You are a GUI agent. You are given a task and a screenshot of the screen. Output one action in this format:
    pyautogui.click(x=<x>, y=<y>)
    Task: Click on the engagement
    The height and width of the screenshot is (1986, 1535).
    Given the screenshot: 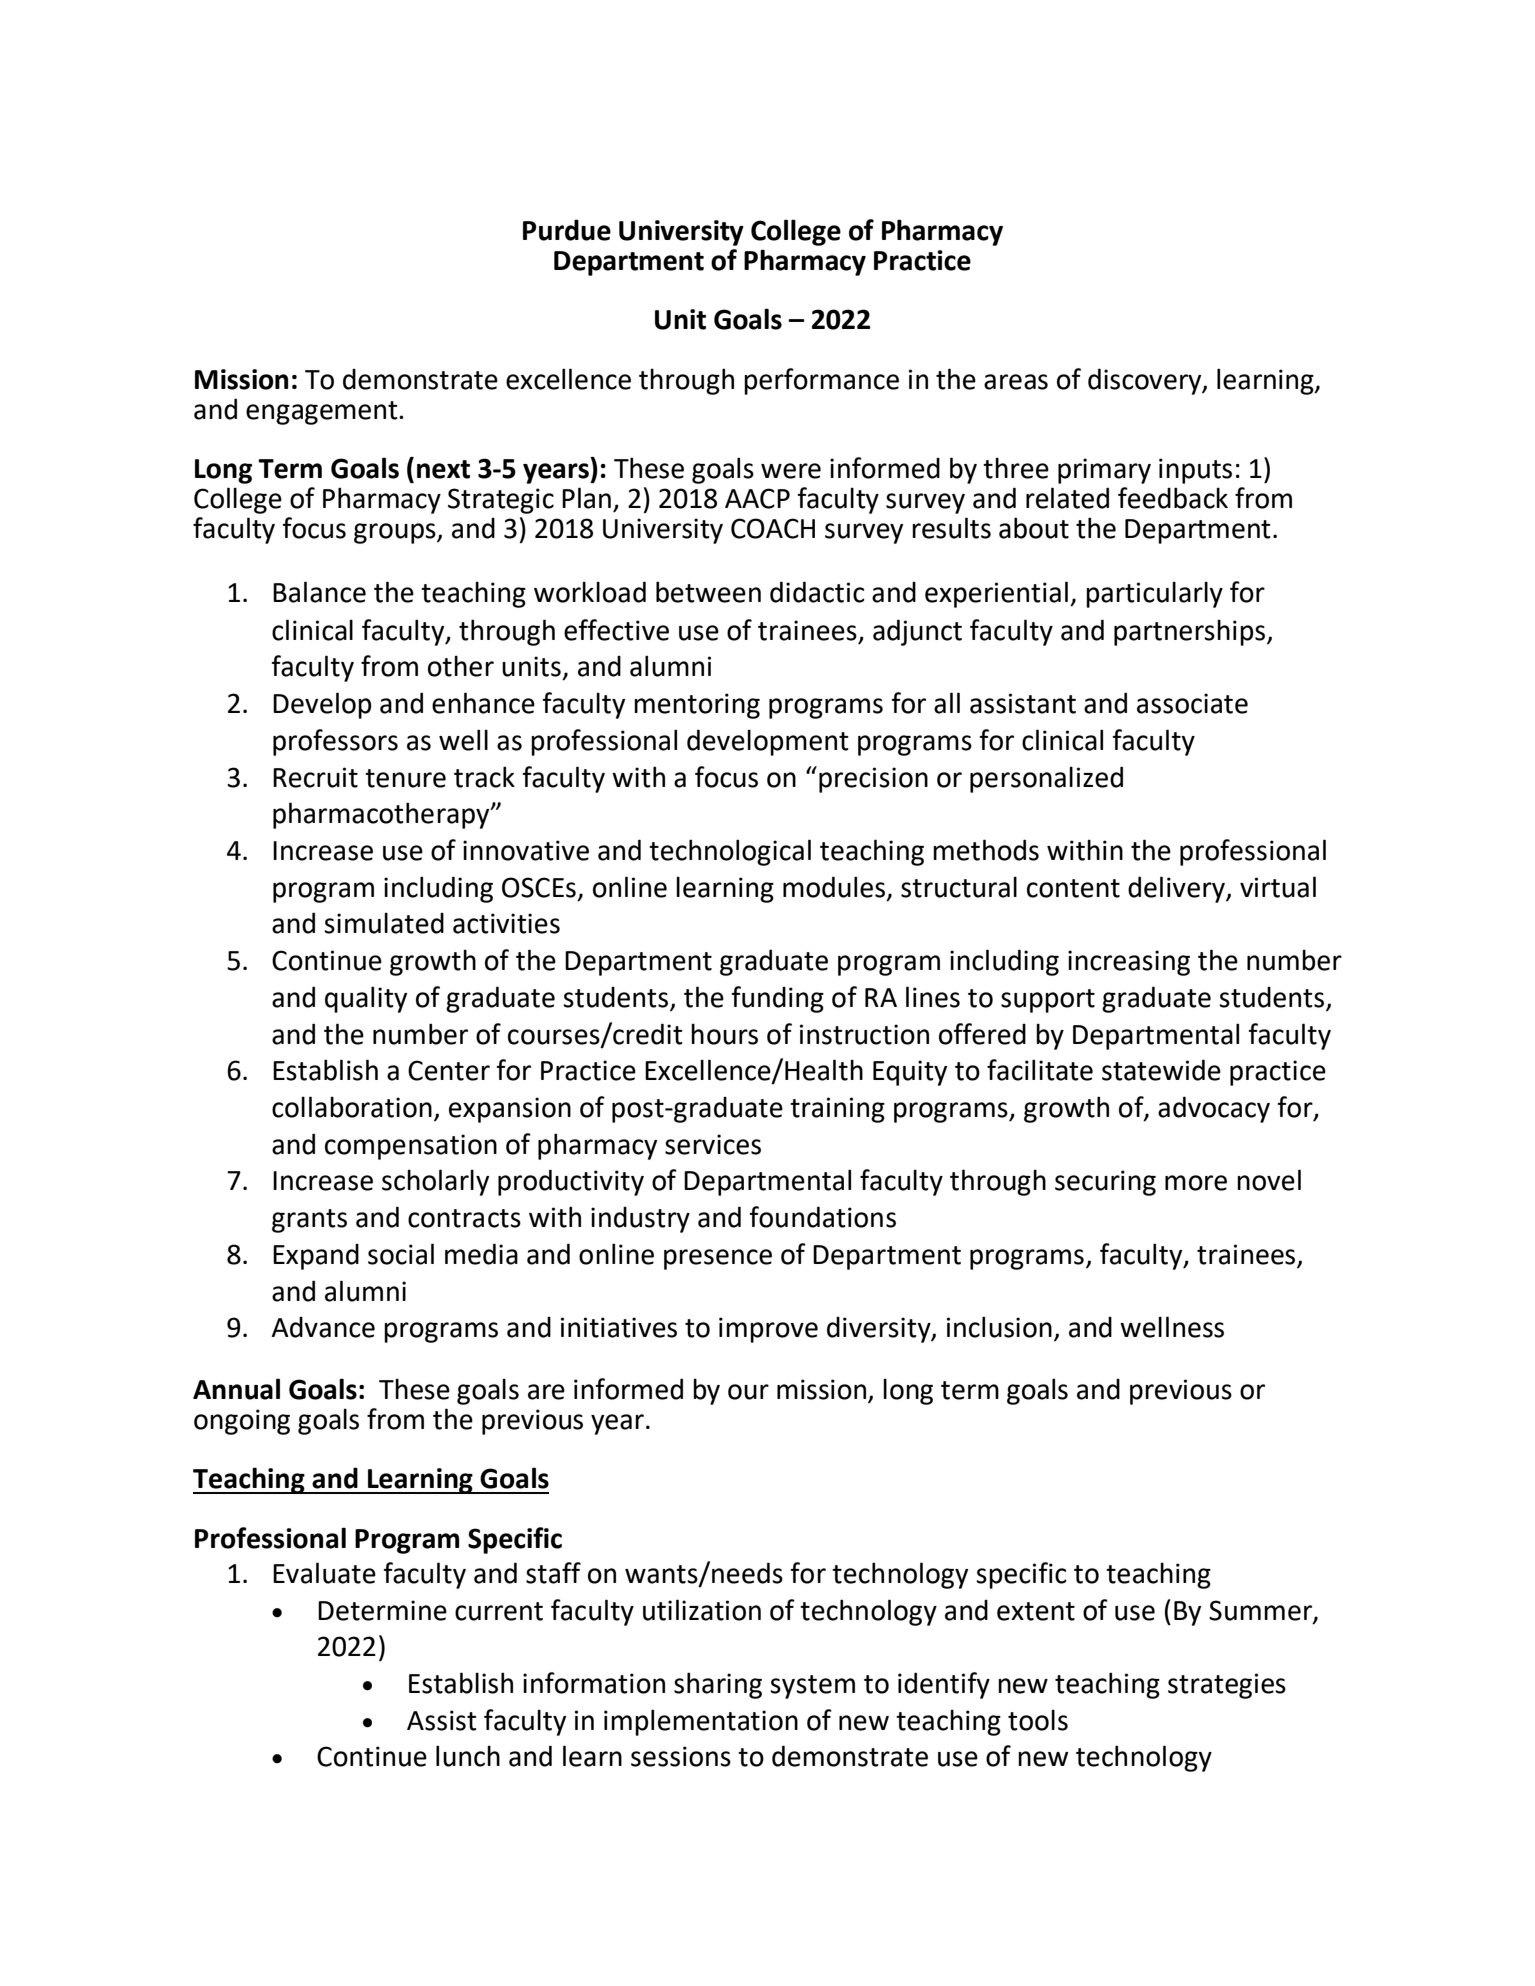 What is the action you would take?
    pyautogui.click(x=323, y=413)
